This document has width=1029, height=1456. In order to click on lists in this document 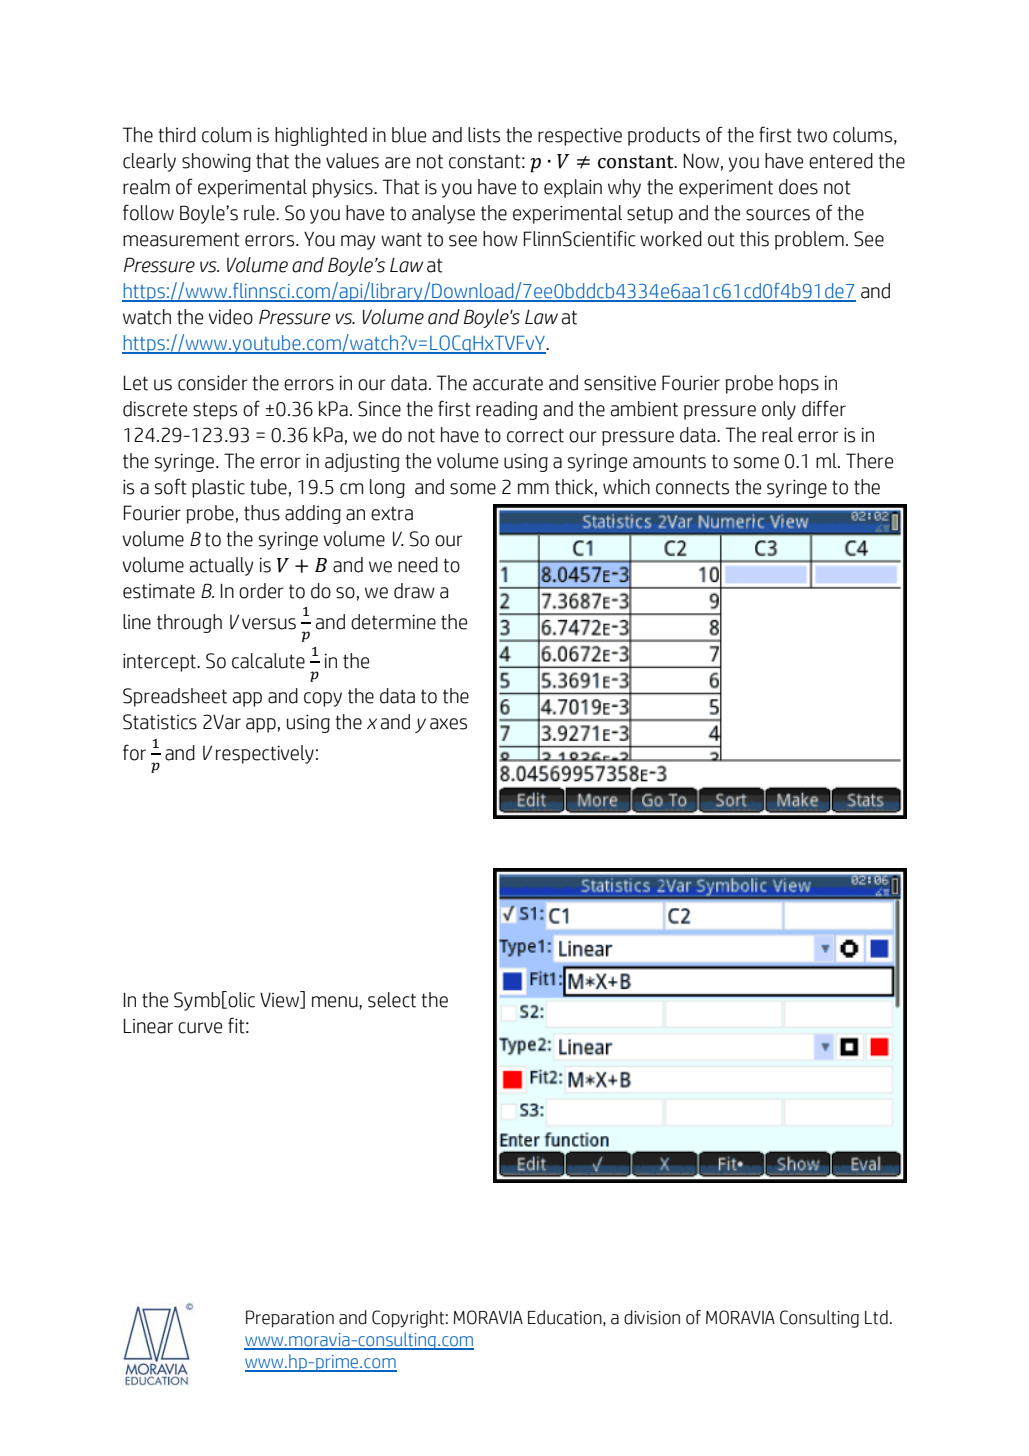, I will do `click(484, 135)`.
